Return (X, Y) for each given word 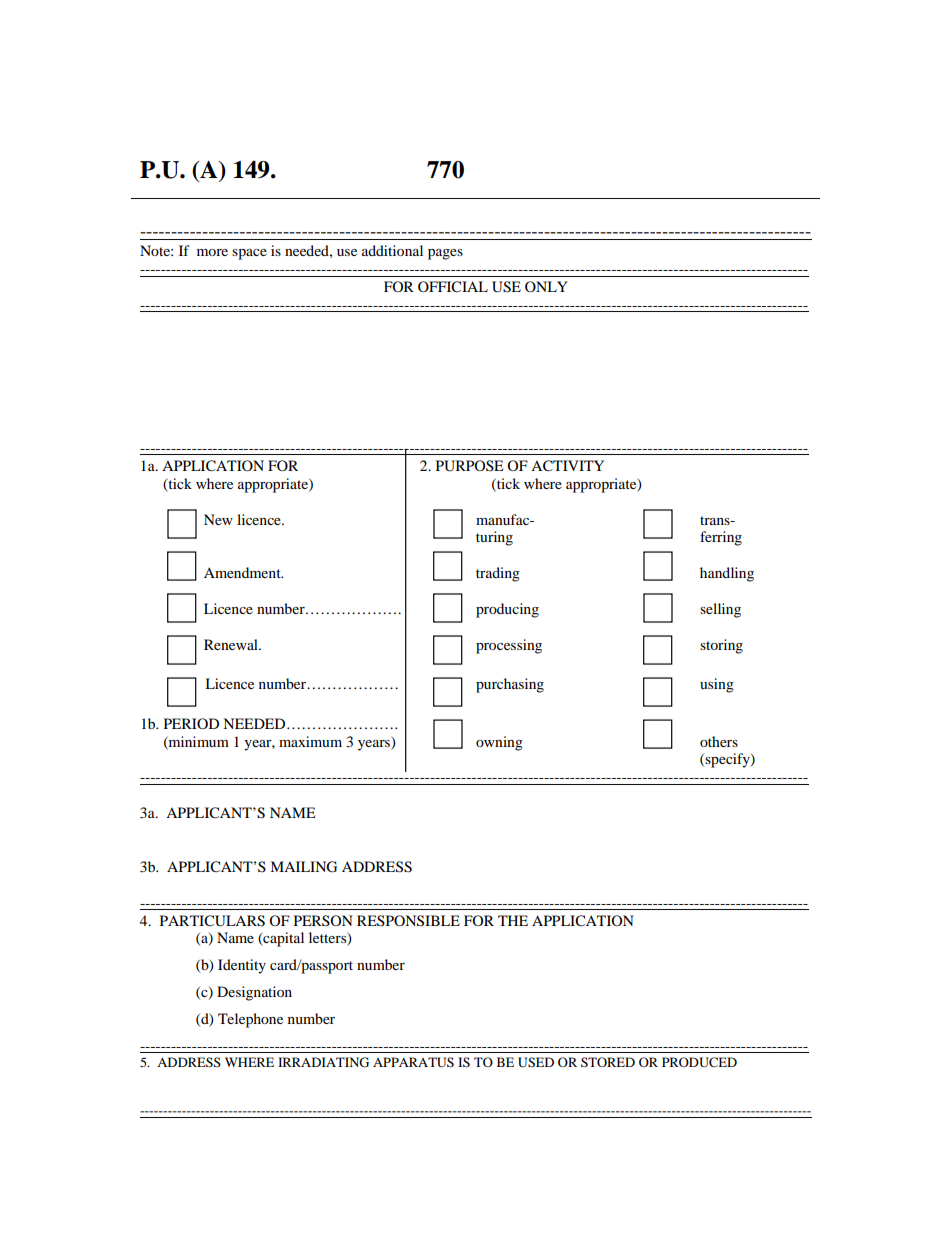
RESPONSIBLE (408, 921)
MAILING (303, 867)
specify (728, 760)
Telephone (250, 1020)
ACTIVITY (567, 466)
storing (721, 646)
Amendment (243, 572)
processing (509, 646)
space (249, 254)
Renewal (232, 644)
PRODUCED (699, 1062)
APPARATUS (413, 1062)
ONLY (546, 286)
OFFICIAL (453, 287)
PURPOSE (469, 466)
